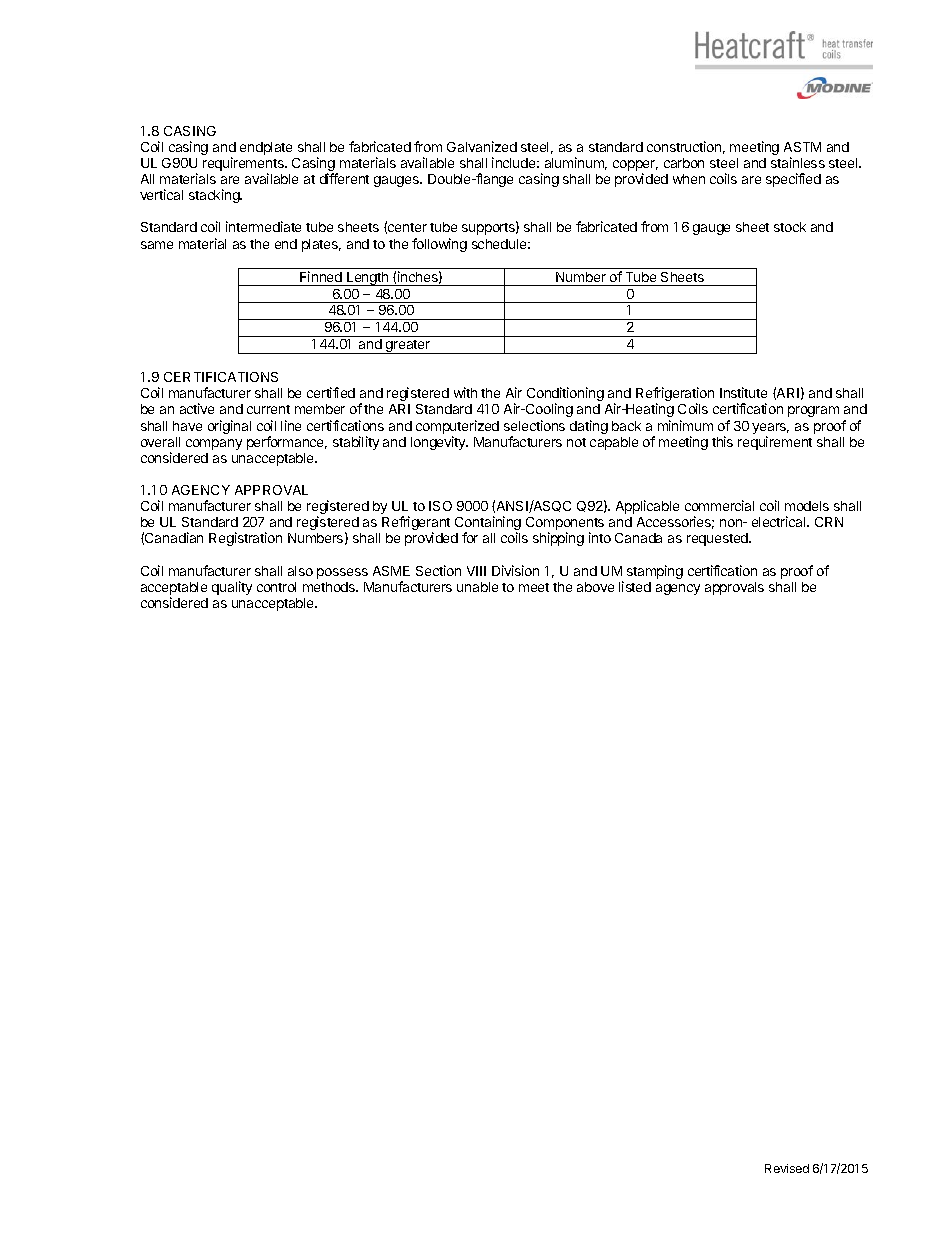 This document has height=1233, width=952. What do you see at coordinates (232, 588) in the document?
I see `quality` at bounding box center [232, 588].
